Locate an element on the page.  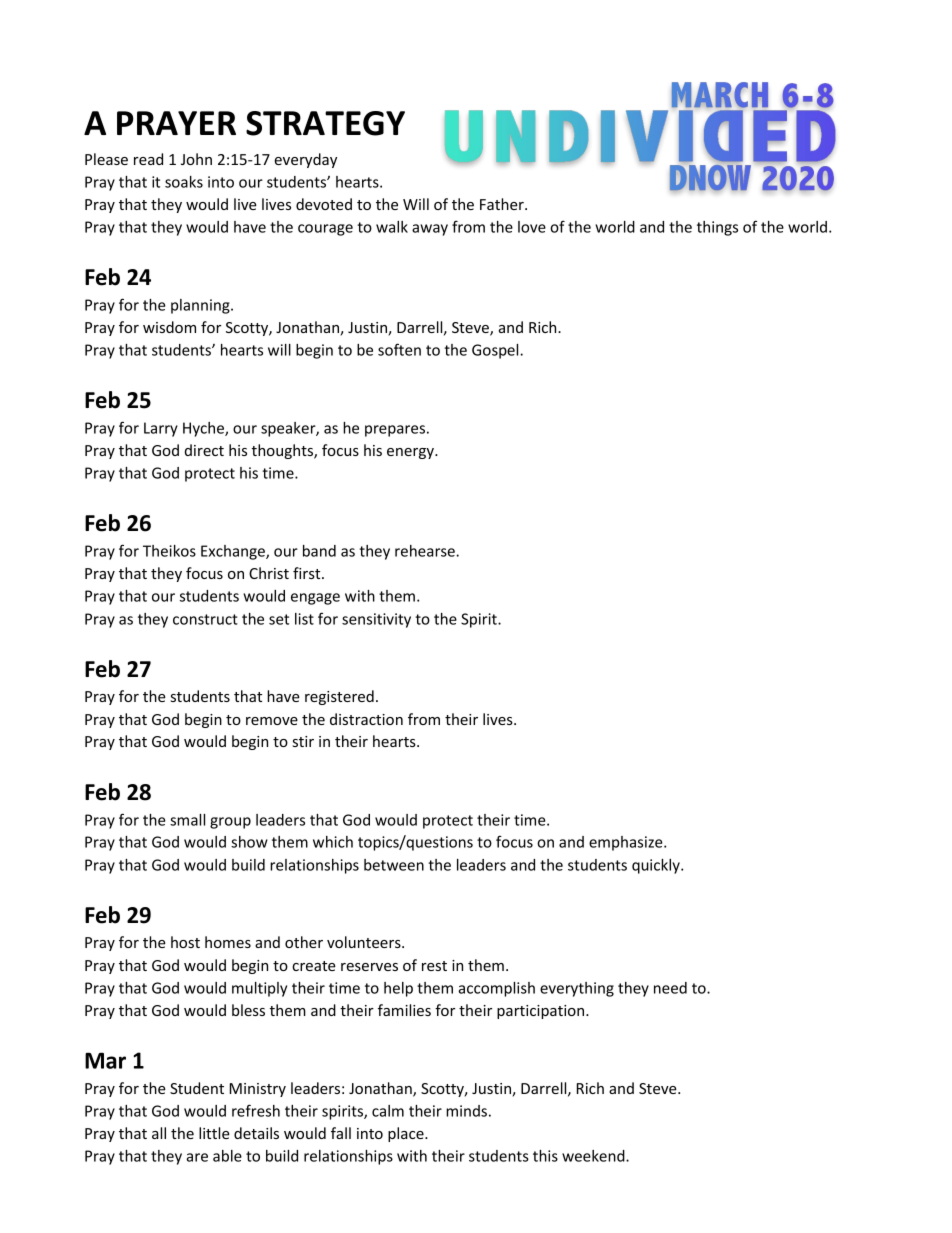
quickly is located at coordinates (657, 866).
